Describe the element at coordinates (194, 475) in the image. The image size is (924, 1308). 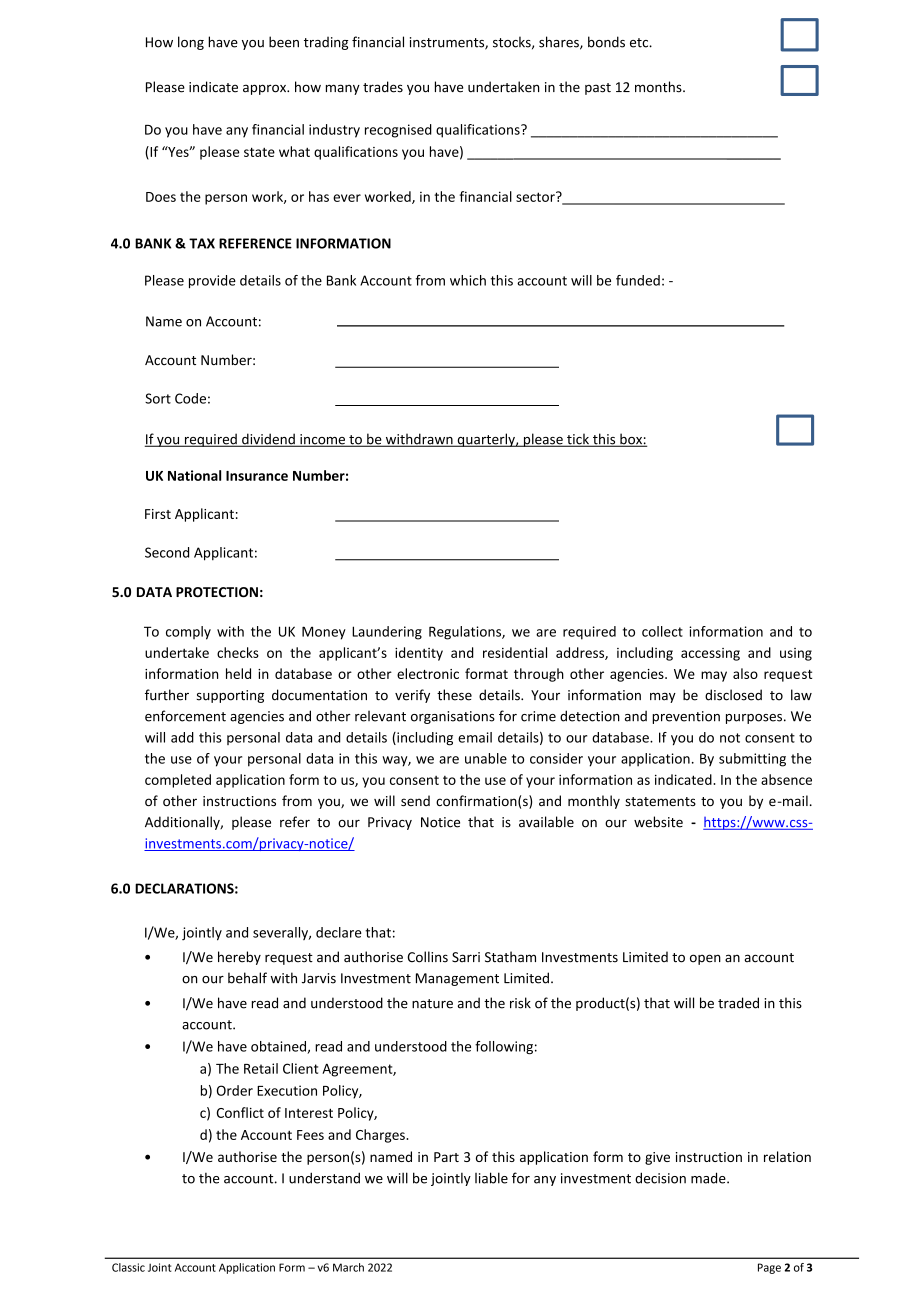
I see `National` at that location.
